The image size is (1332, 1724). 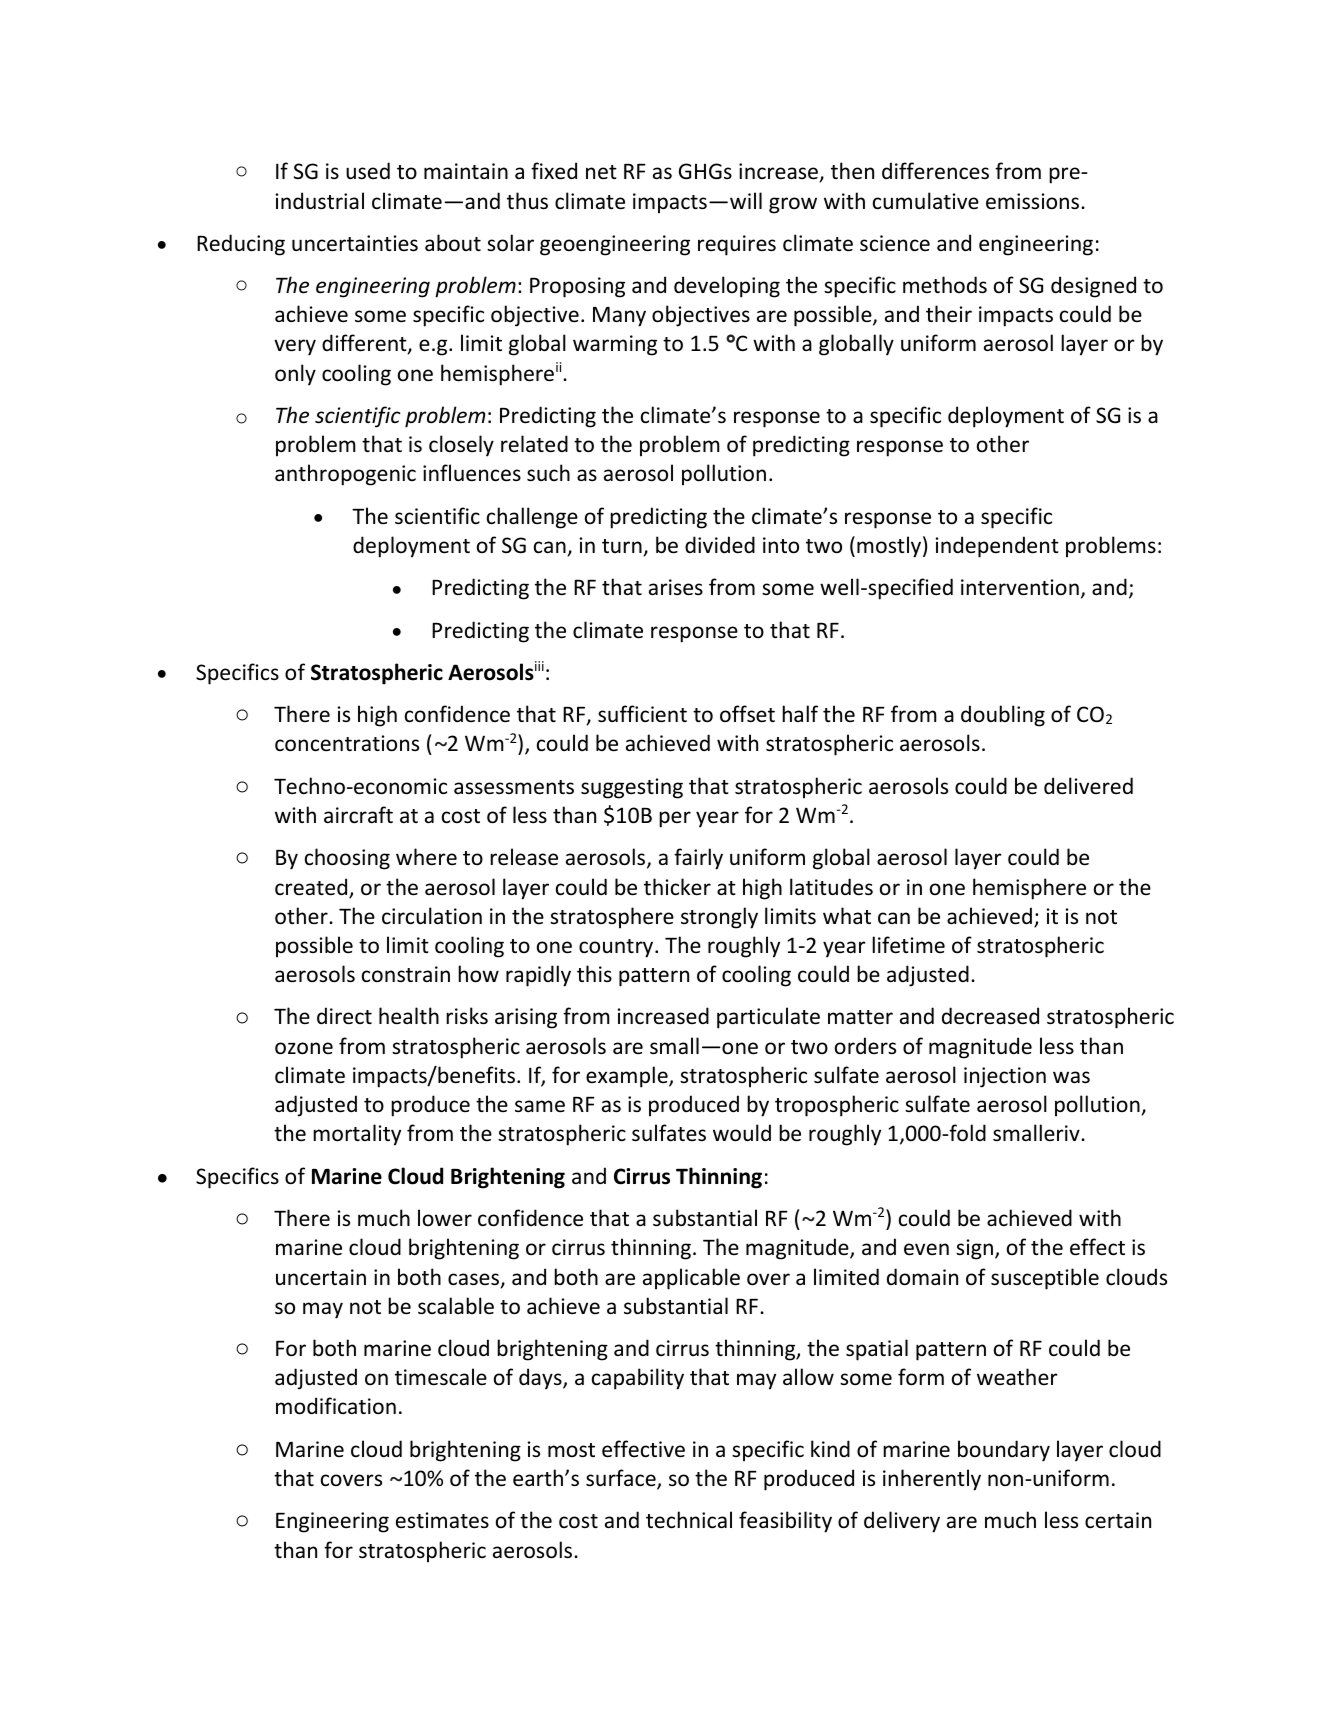 What do you see at coordinates (628, 1077) in the screenshot?
I see `example` at bounding box center [628, 1077].
